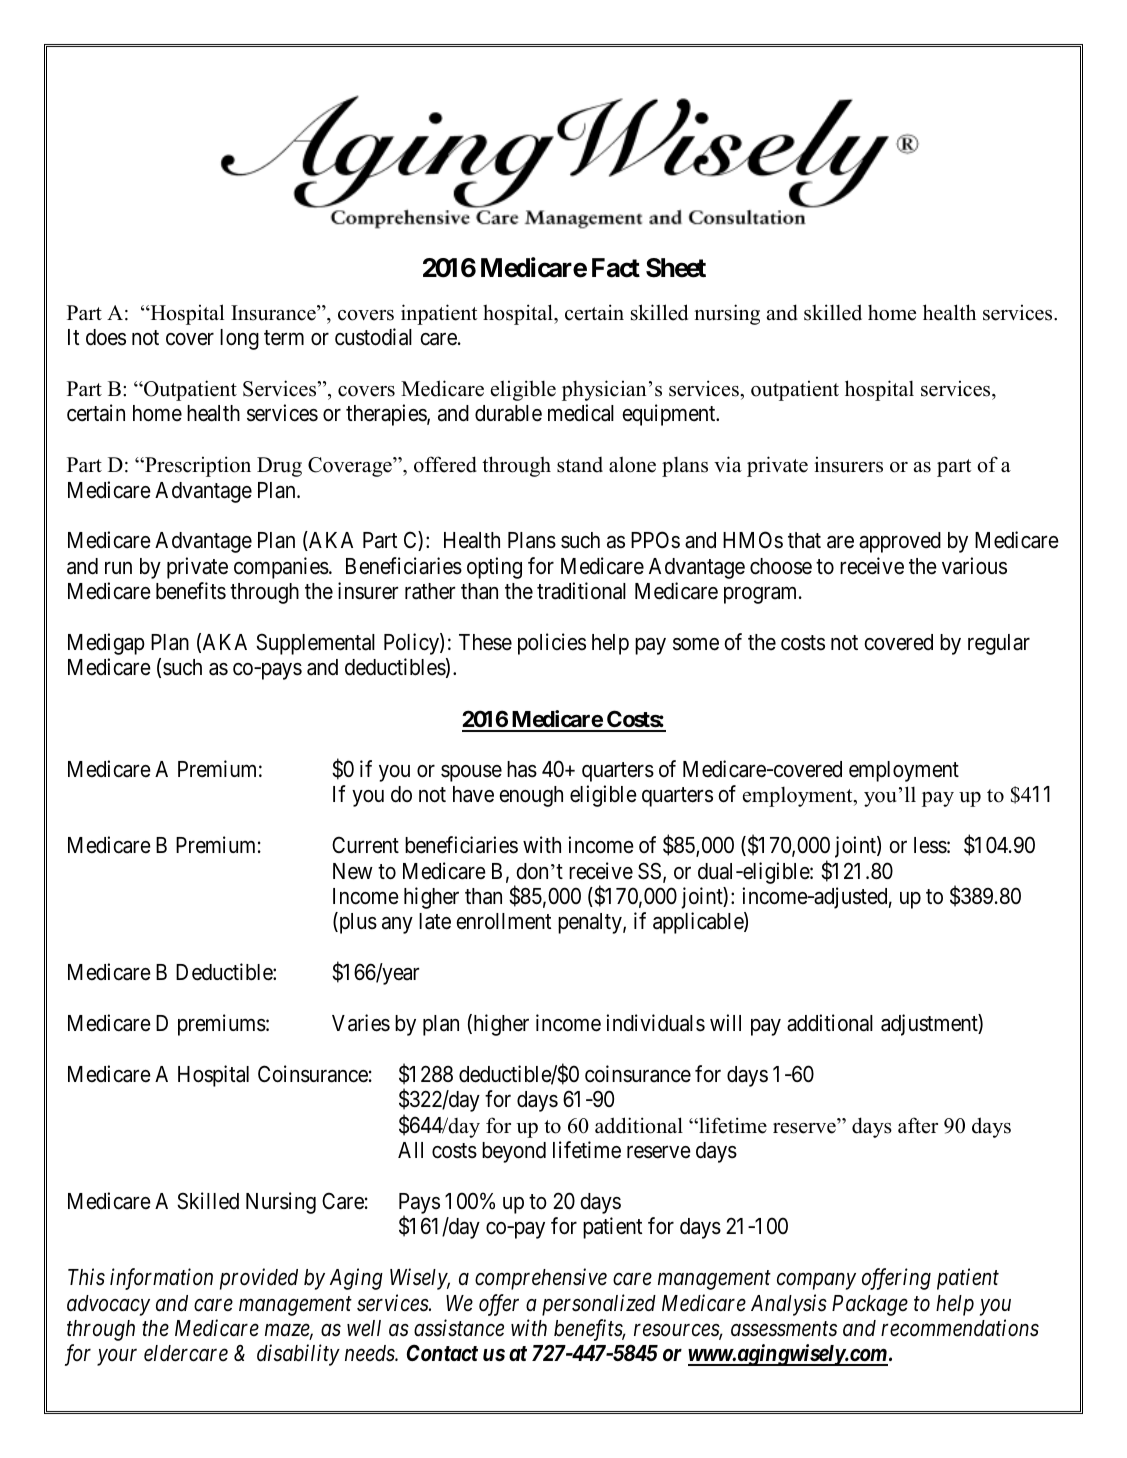 The height and width of the screenshot is (1458, 1127). I want to click on enough, so click(531, 796).
